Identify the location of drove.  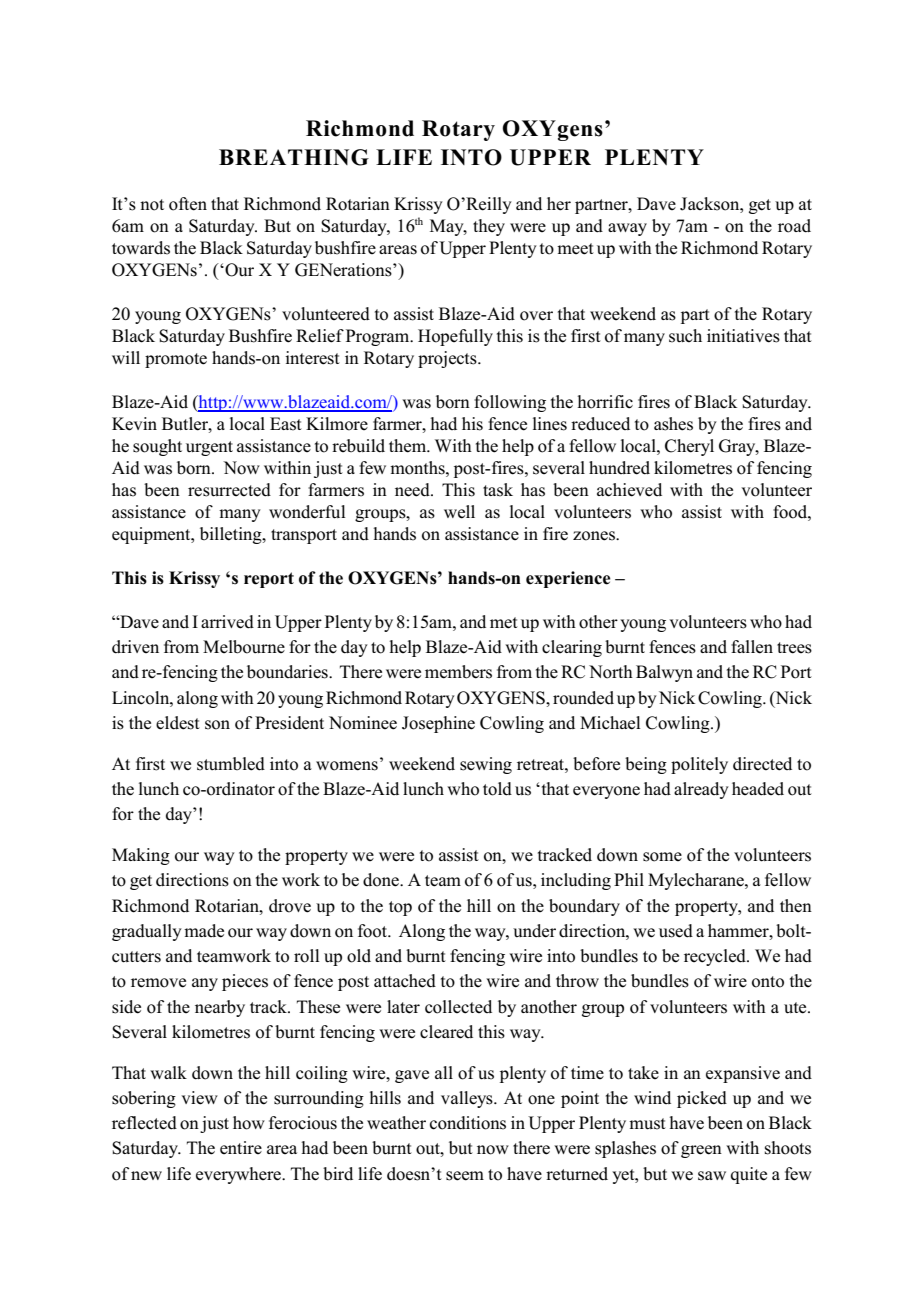
(290, 906).
